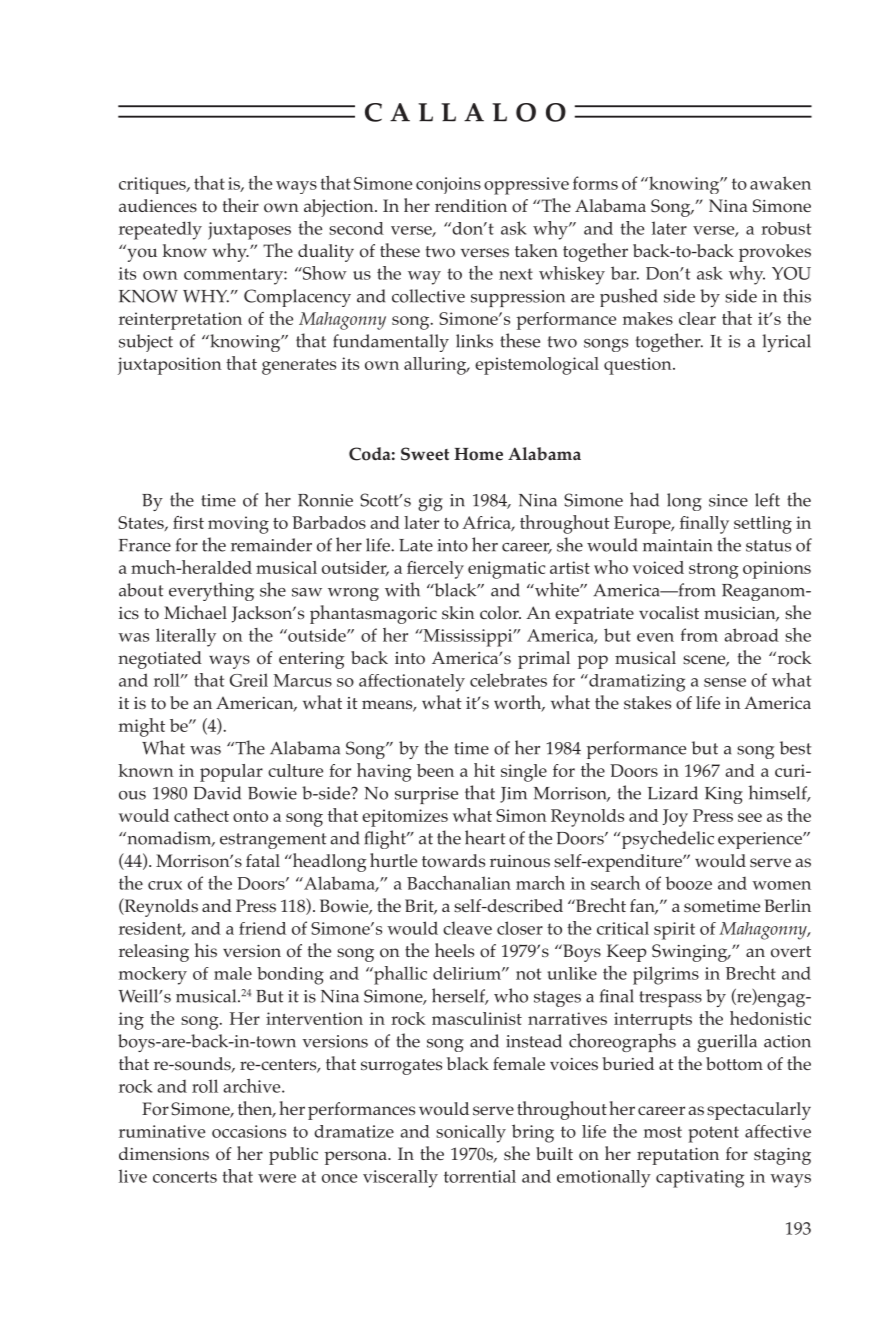 The width and height of the image is (896, 1319). Describe the element at coordinates (713, 1134) in the image. I see `potent` at that location.
